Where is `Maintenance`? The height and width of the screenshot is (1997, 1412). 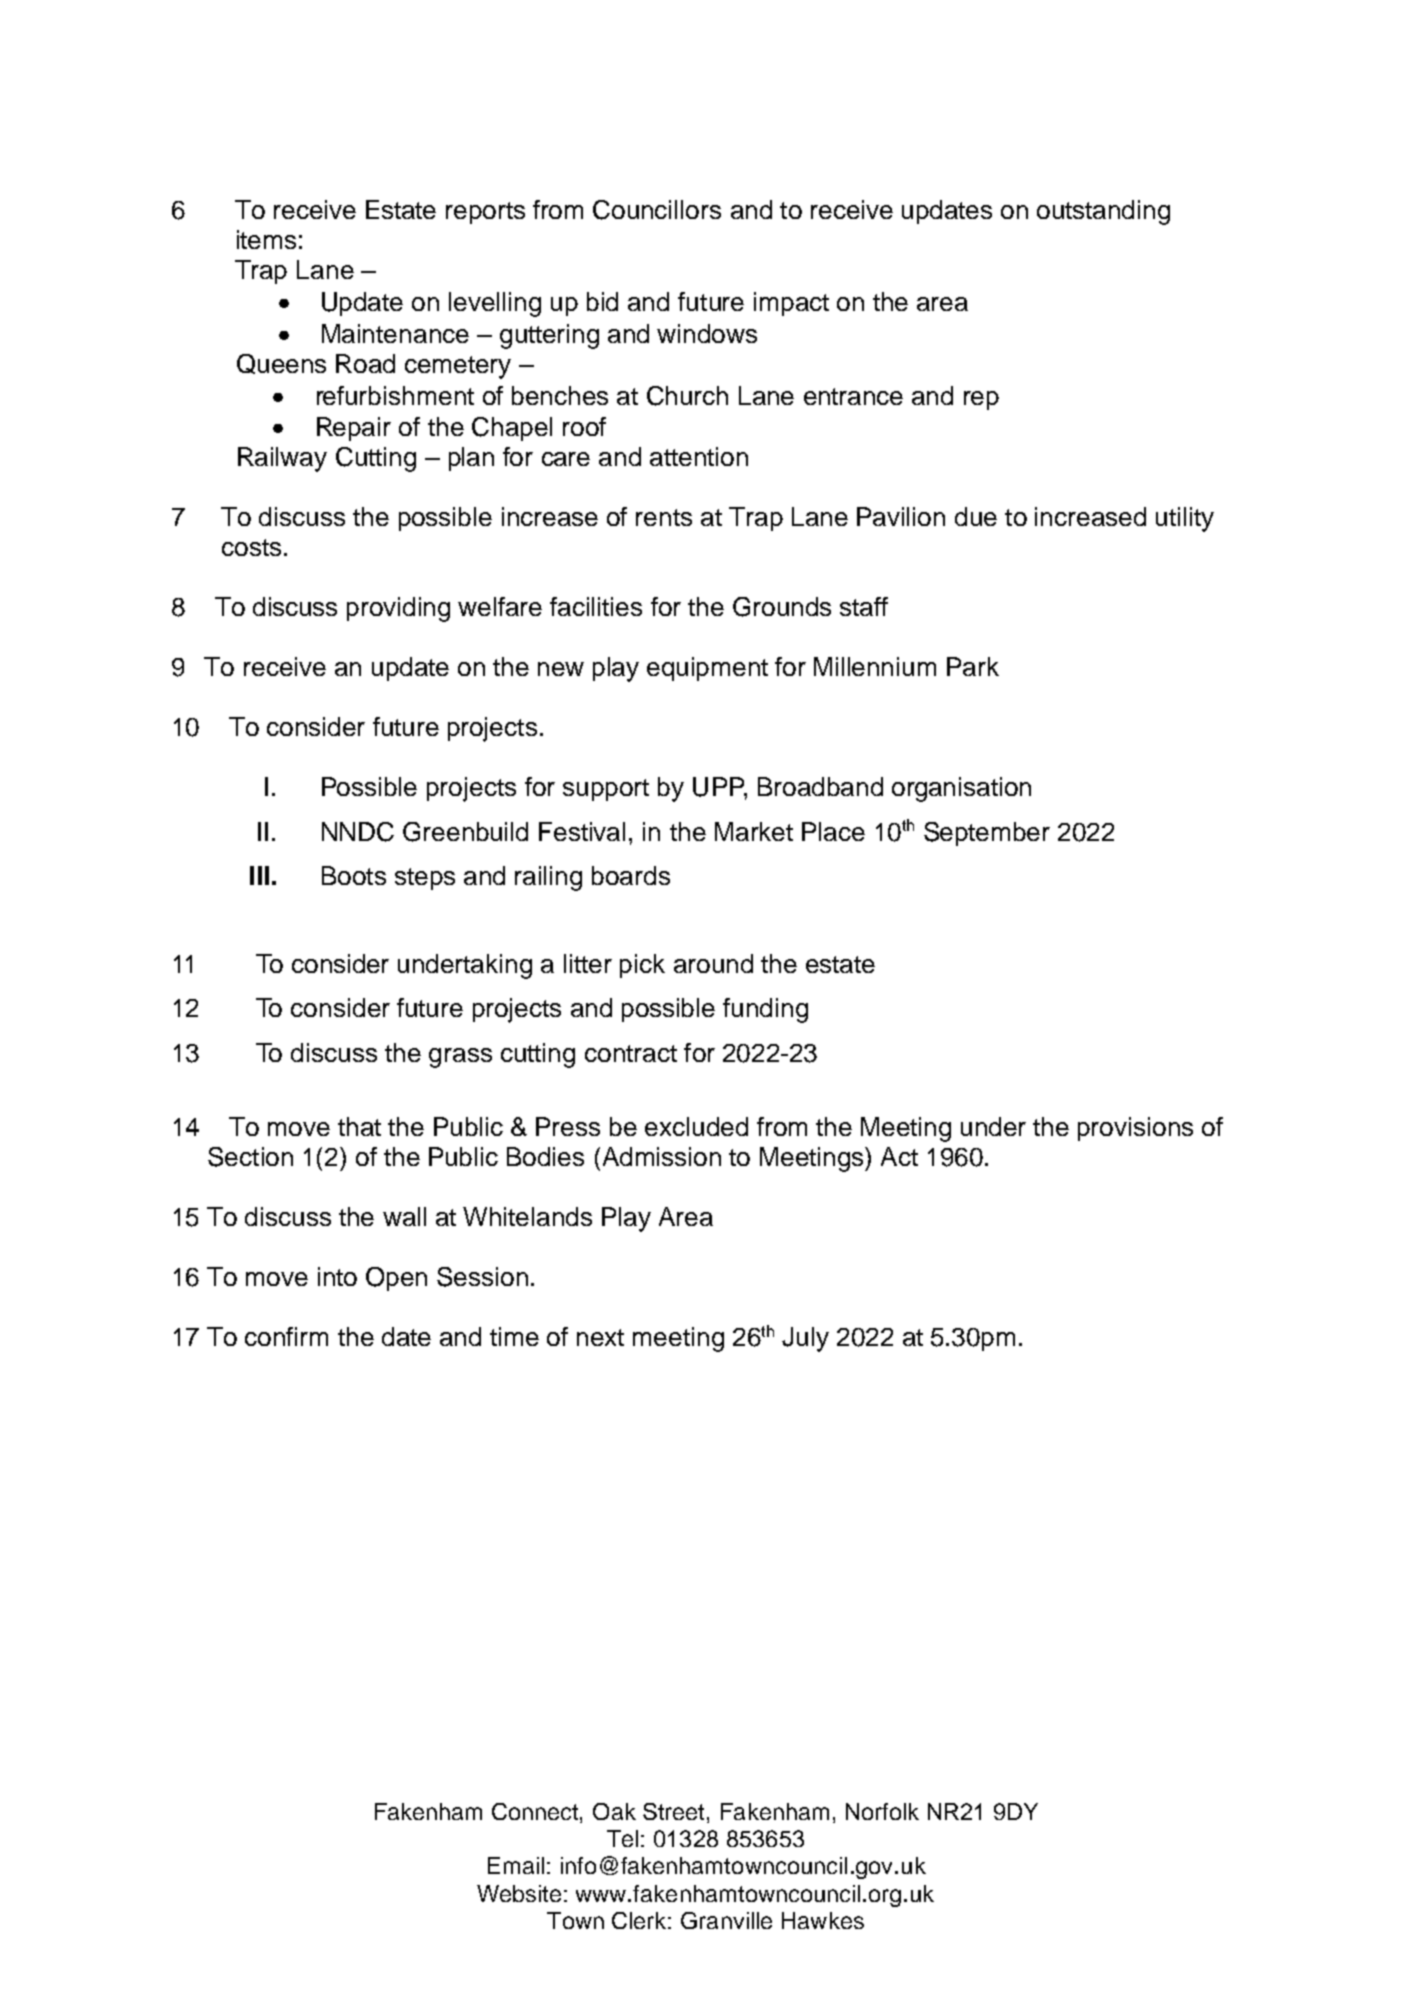
Maintenance is located at coordinates (395, 333).
